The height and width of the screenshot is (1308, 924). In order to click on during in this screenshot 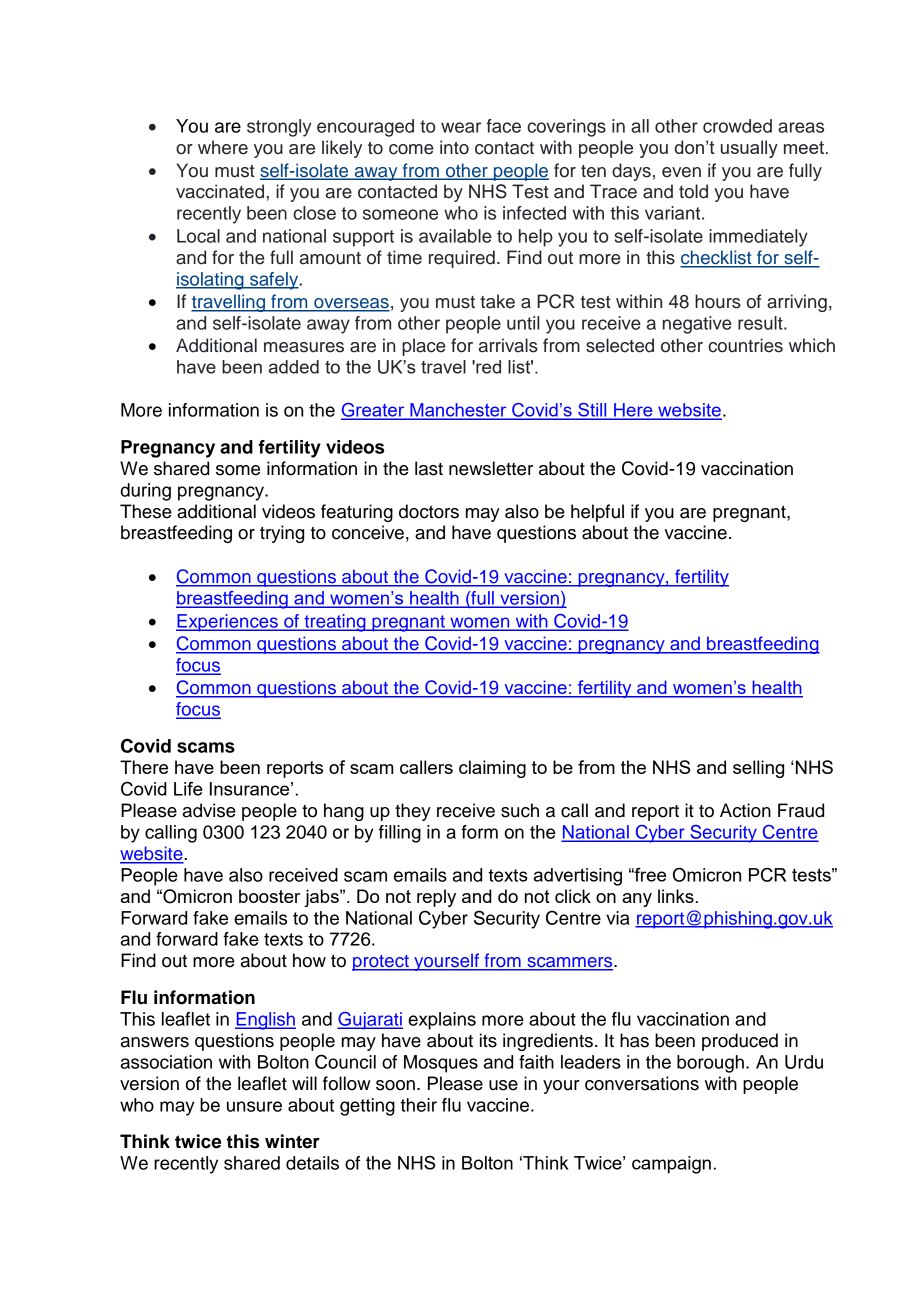, I will do `click(146, 492)`.
